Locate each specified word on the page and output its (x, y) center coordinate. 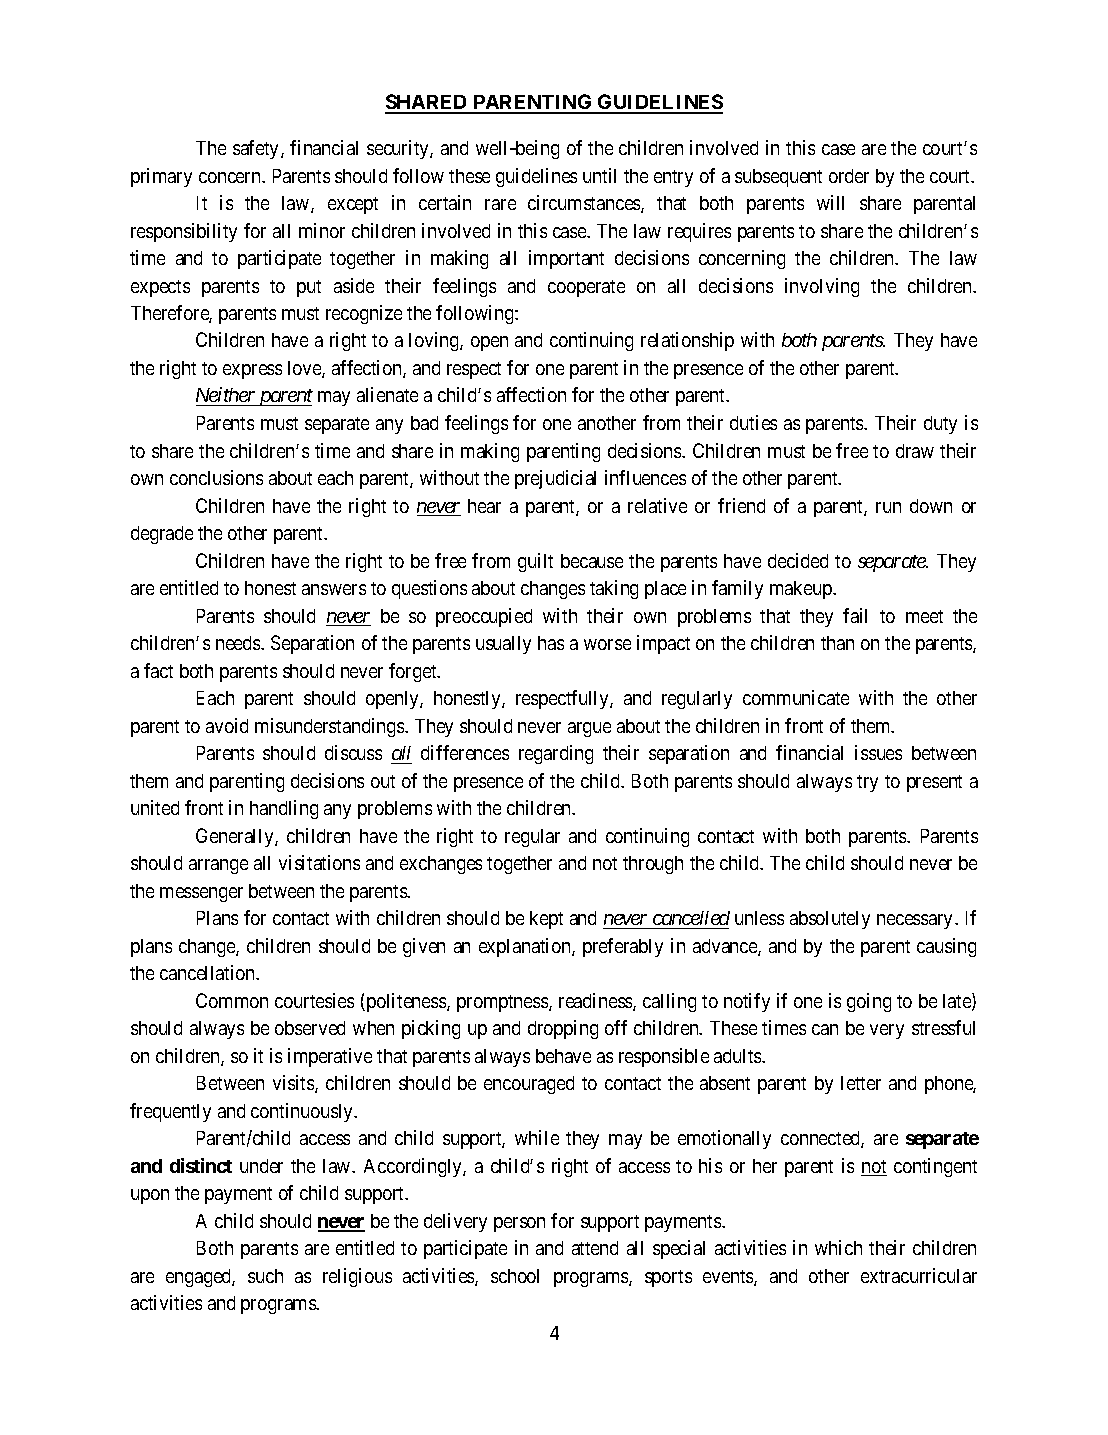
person (519, 1224)
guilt (535, 562)
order (849, 176)
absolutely (830, 920)
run (888, 507)
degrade (162, 535)
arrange (218, 866)
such (265, 1276)
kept (546, 920)
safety (257, 149)
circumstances (585, 204)
